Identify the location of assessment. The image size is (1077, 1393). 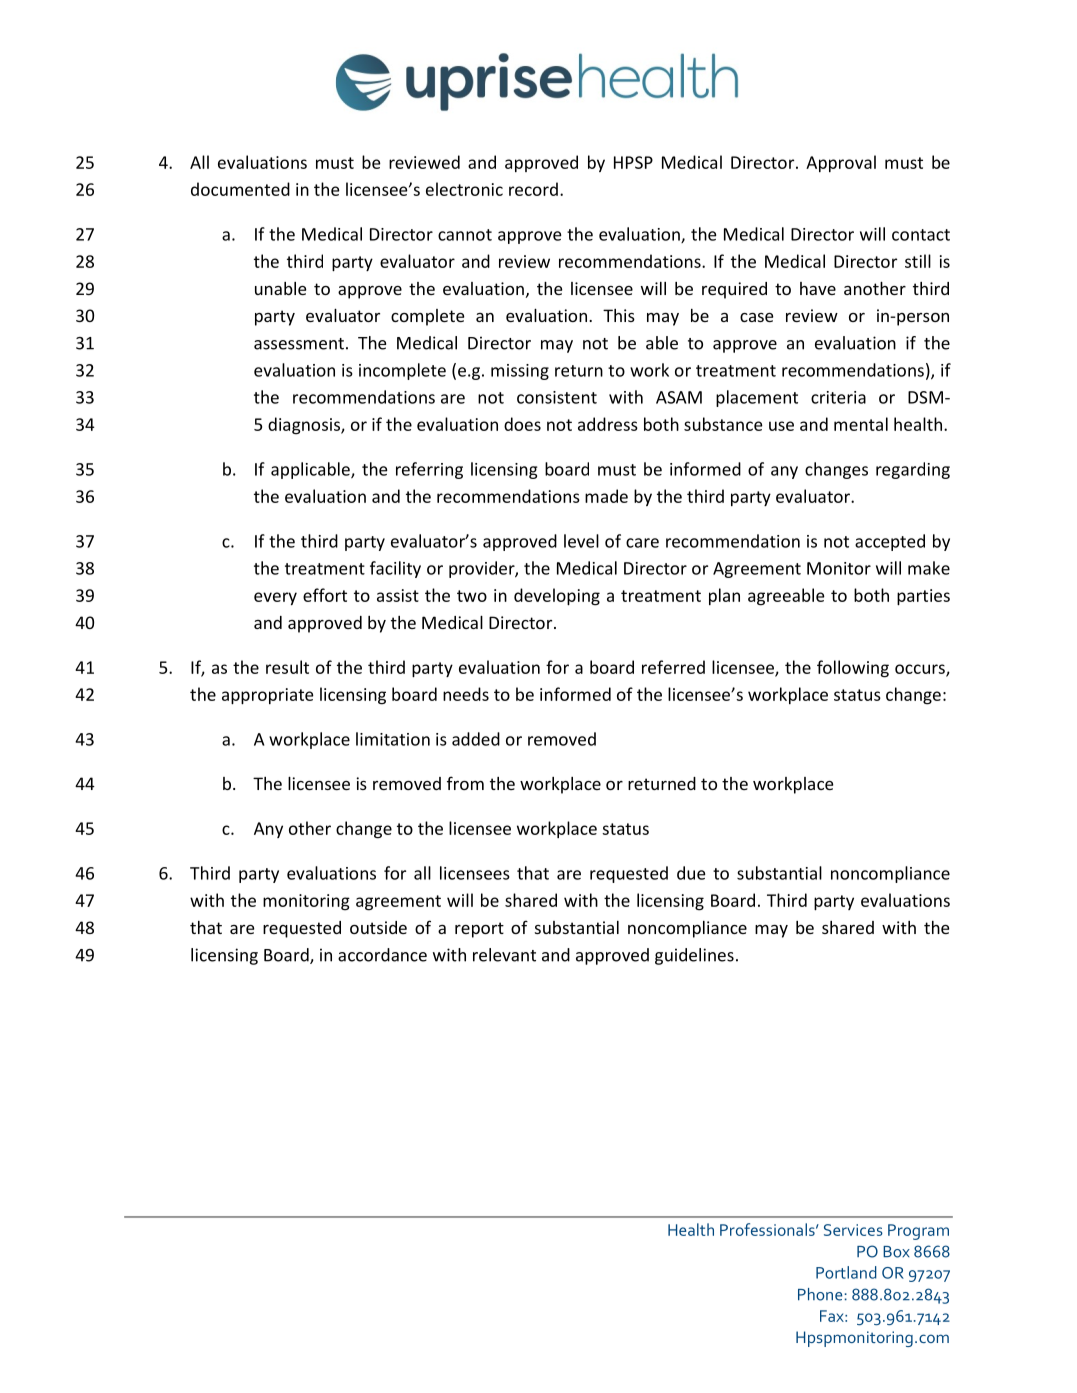
(299, 344).
